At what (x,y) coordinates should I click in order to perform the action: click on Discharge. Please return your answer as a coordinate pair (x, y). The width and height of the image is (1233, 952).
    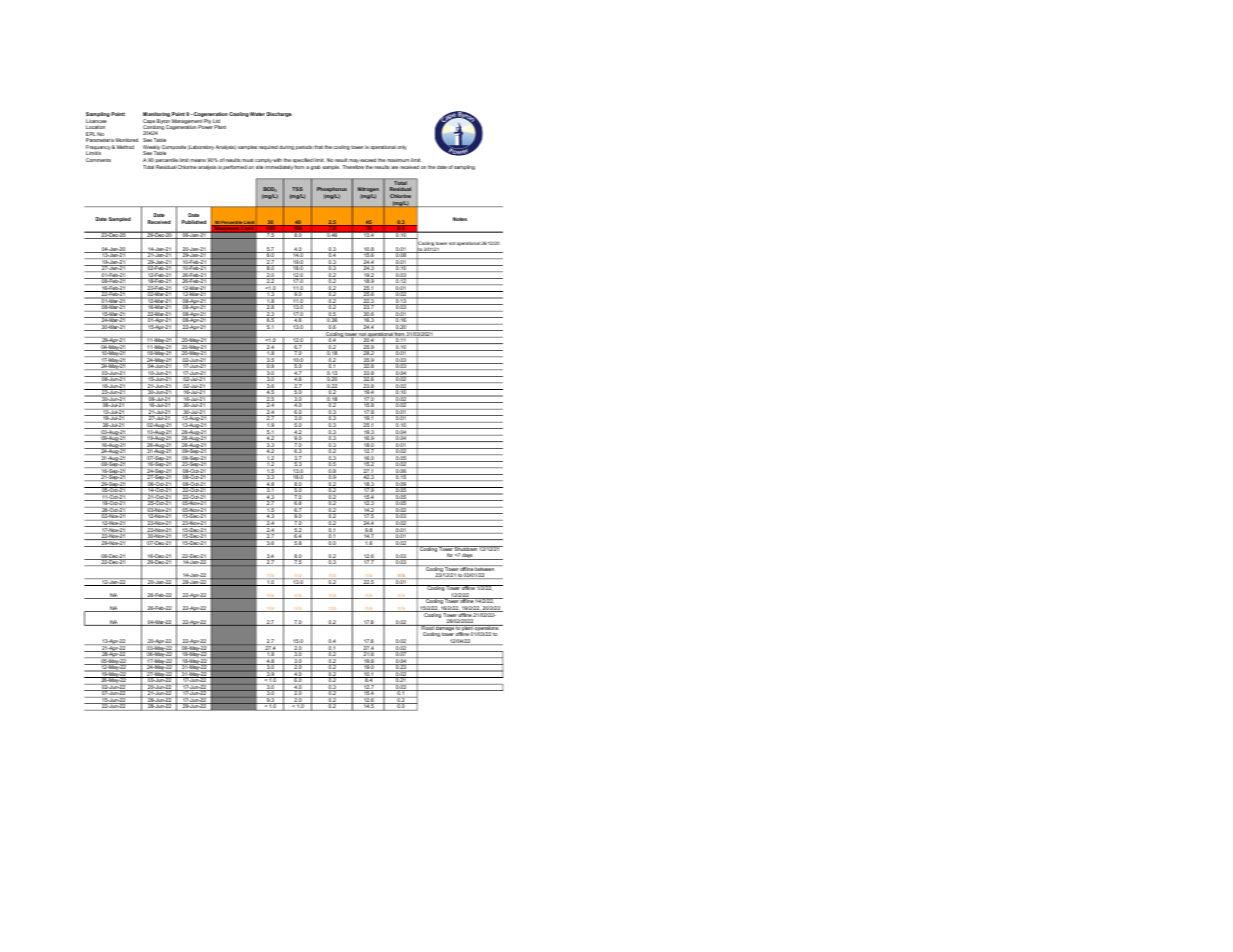
    Looking at the image, I should click on (279, 114).
